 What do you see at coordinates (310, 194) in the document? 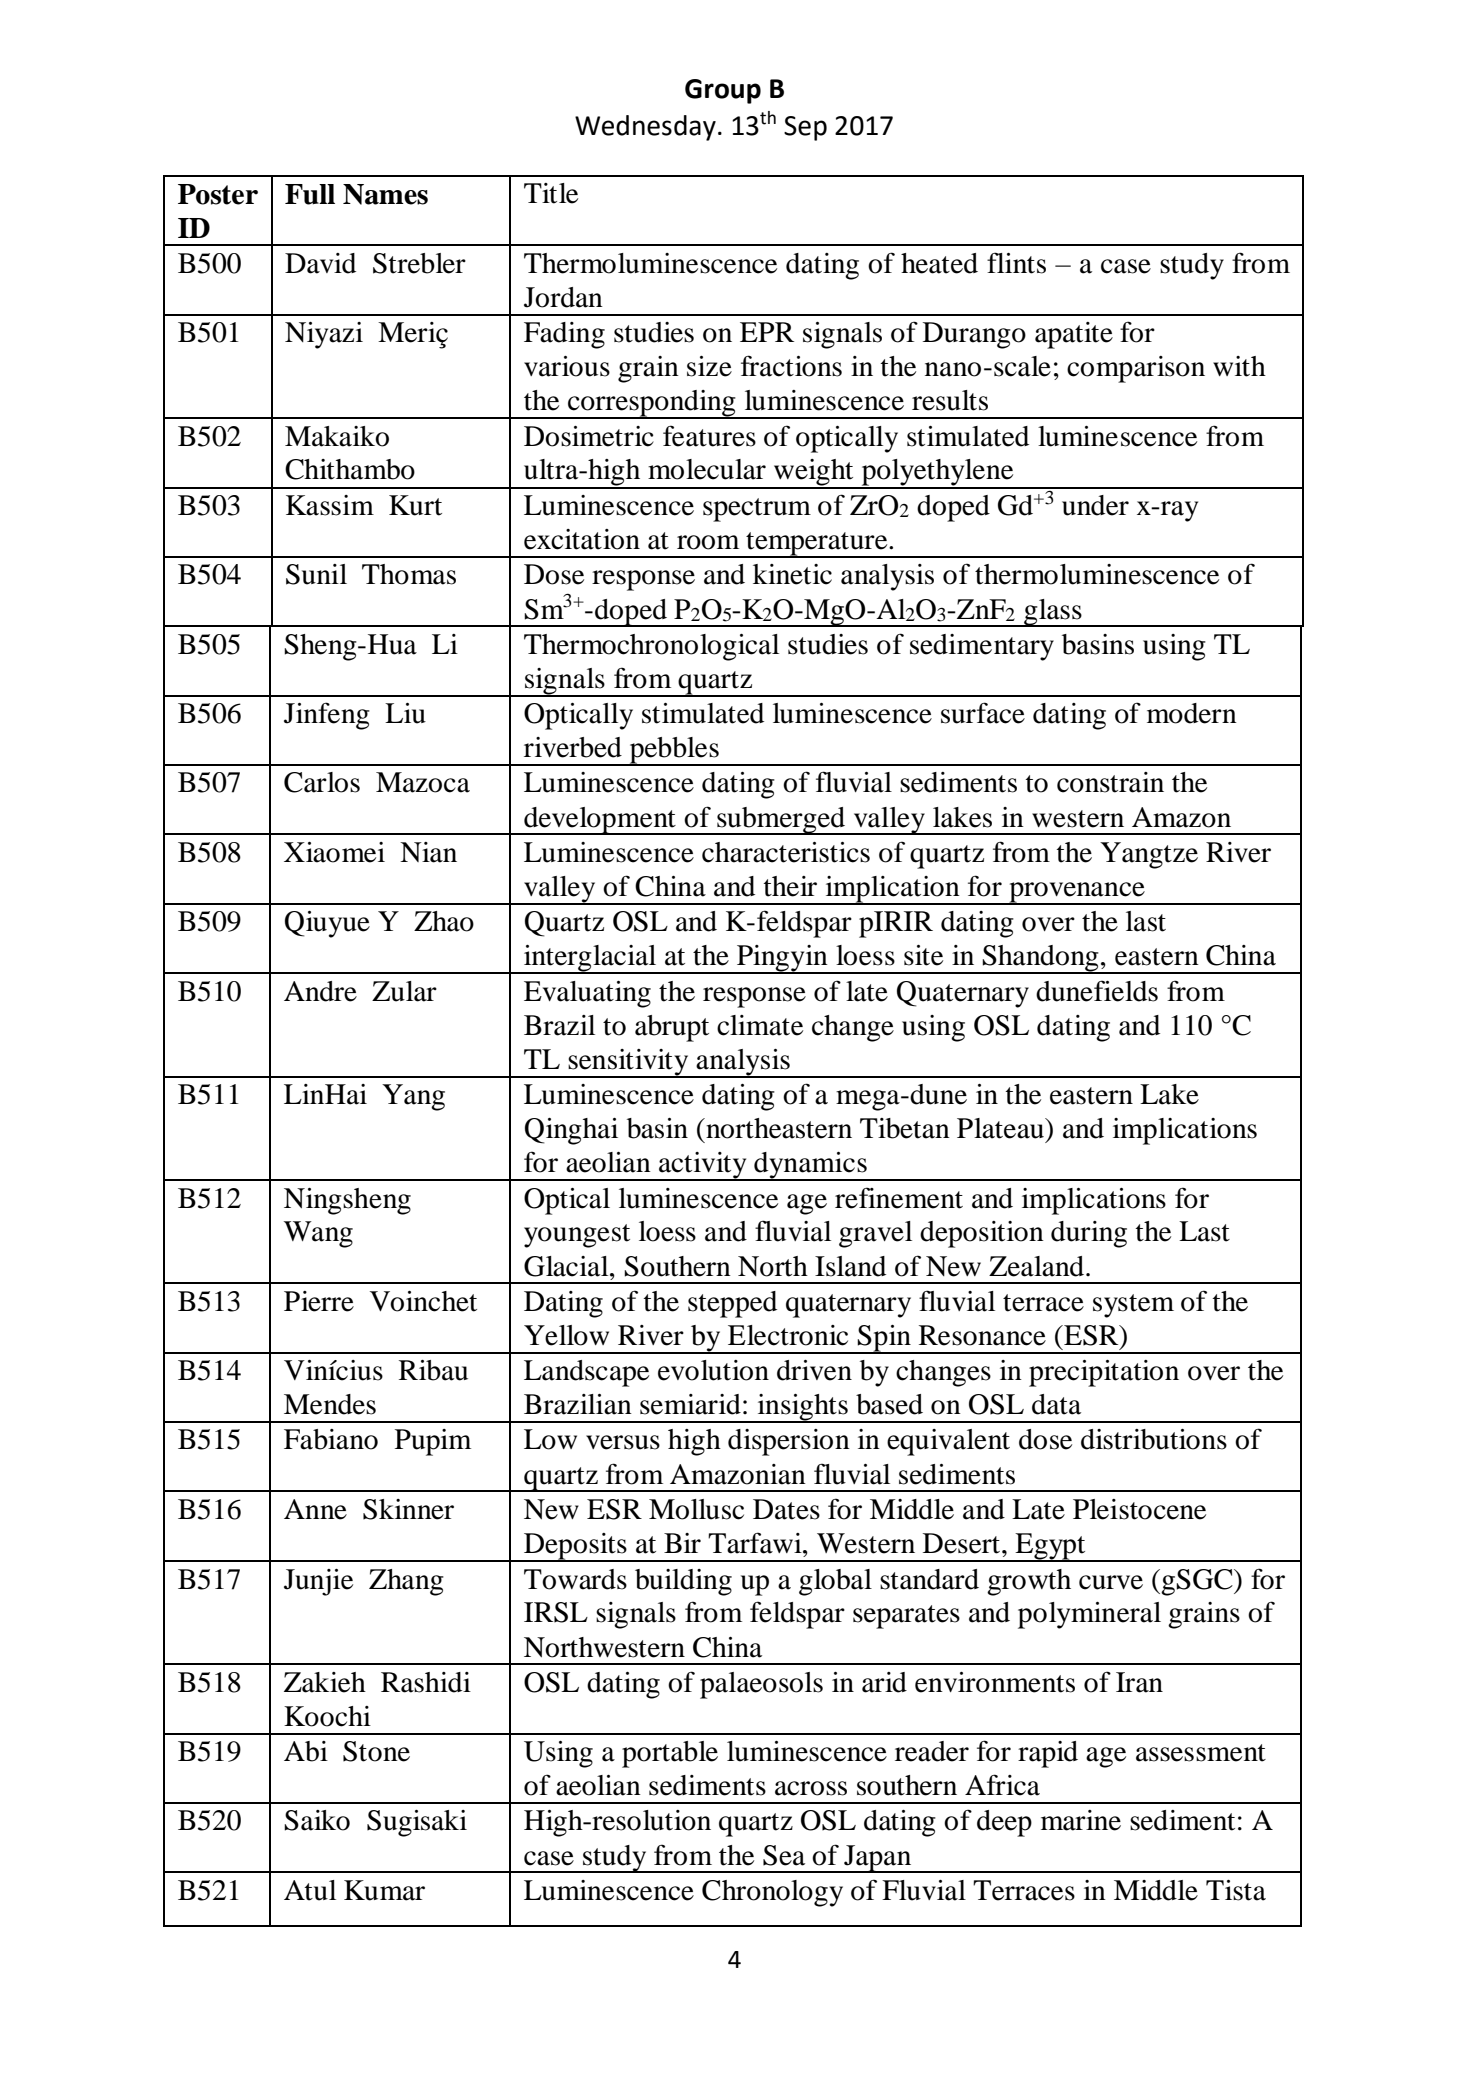
I see `Full` at bounding box center [310, 194].
